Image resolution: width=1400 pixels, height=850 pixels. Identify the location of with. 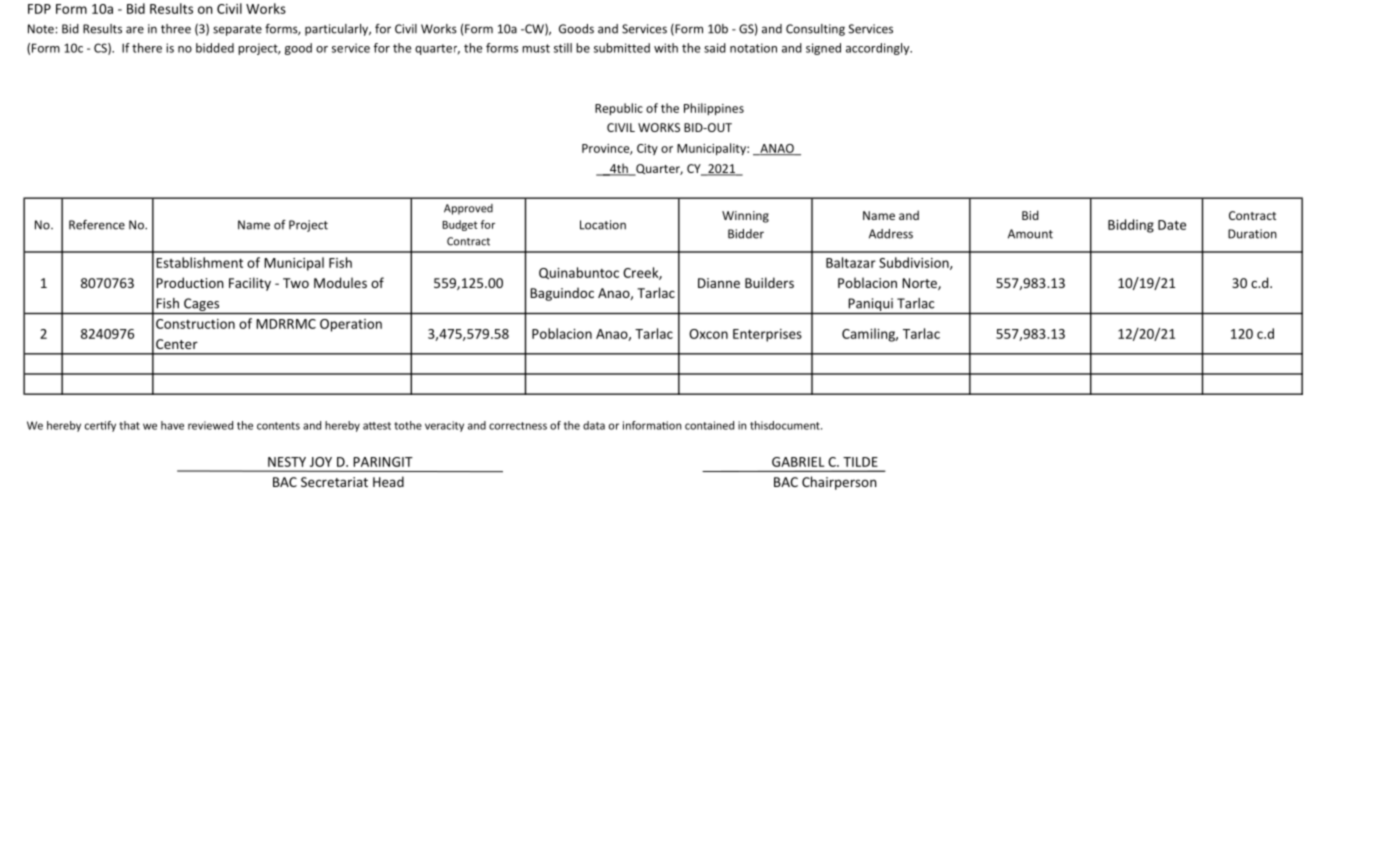
(666, 48).
